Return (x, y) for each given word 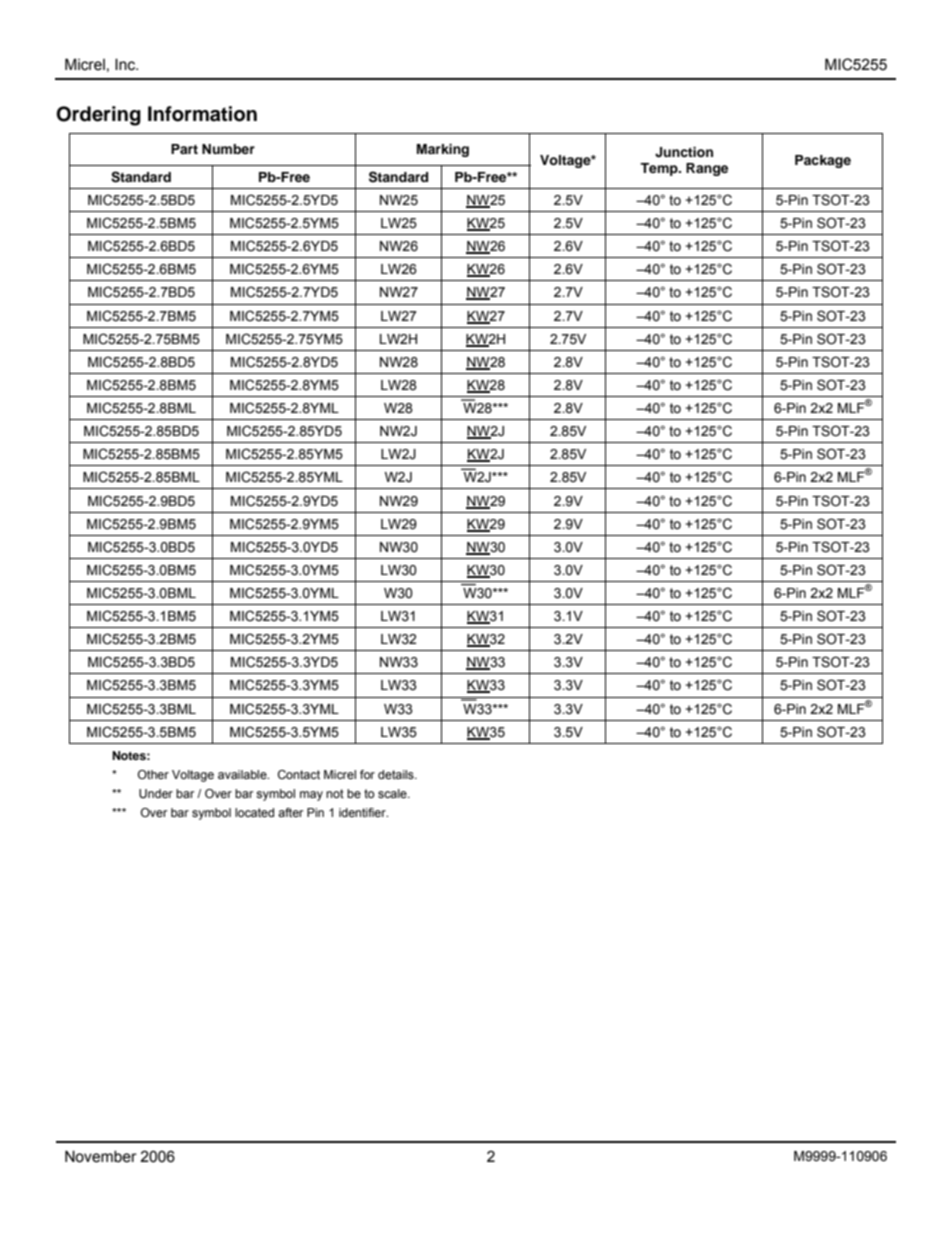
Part (184, 149)
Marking (443, 150)
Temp (660, 169)
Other (153, 774)
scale (393, 793)
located (254, 812)
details (397, 774)
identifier (363, 812)
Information (202, 114)
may (311, 796)
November (101, 1156)
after (290, 812)
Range (707, 169)
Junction (684, 152)
